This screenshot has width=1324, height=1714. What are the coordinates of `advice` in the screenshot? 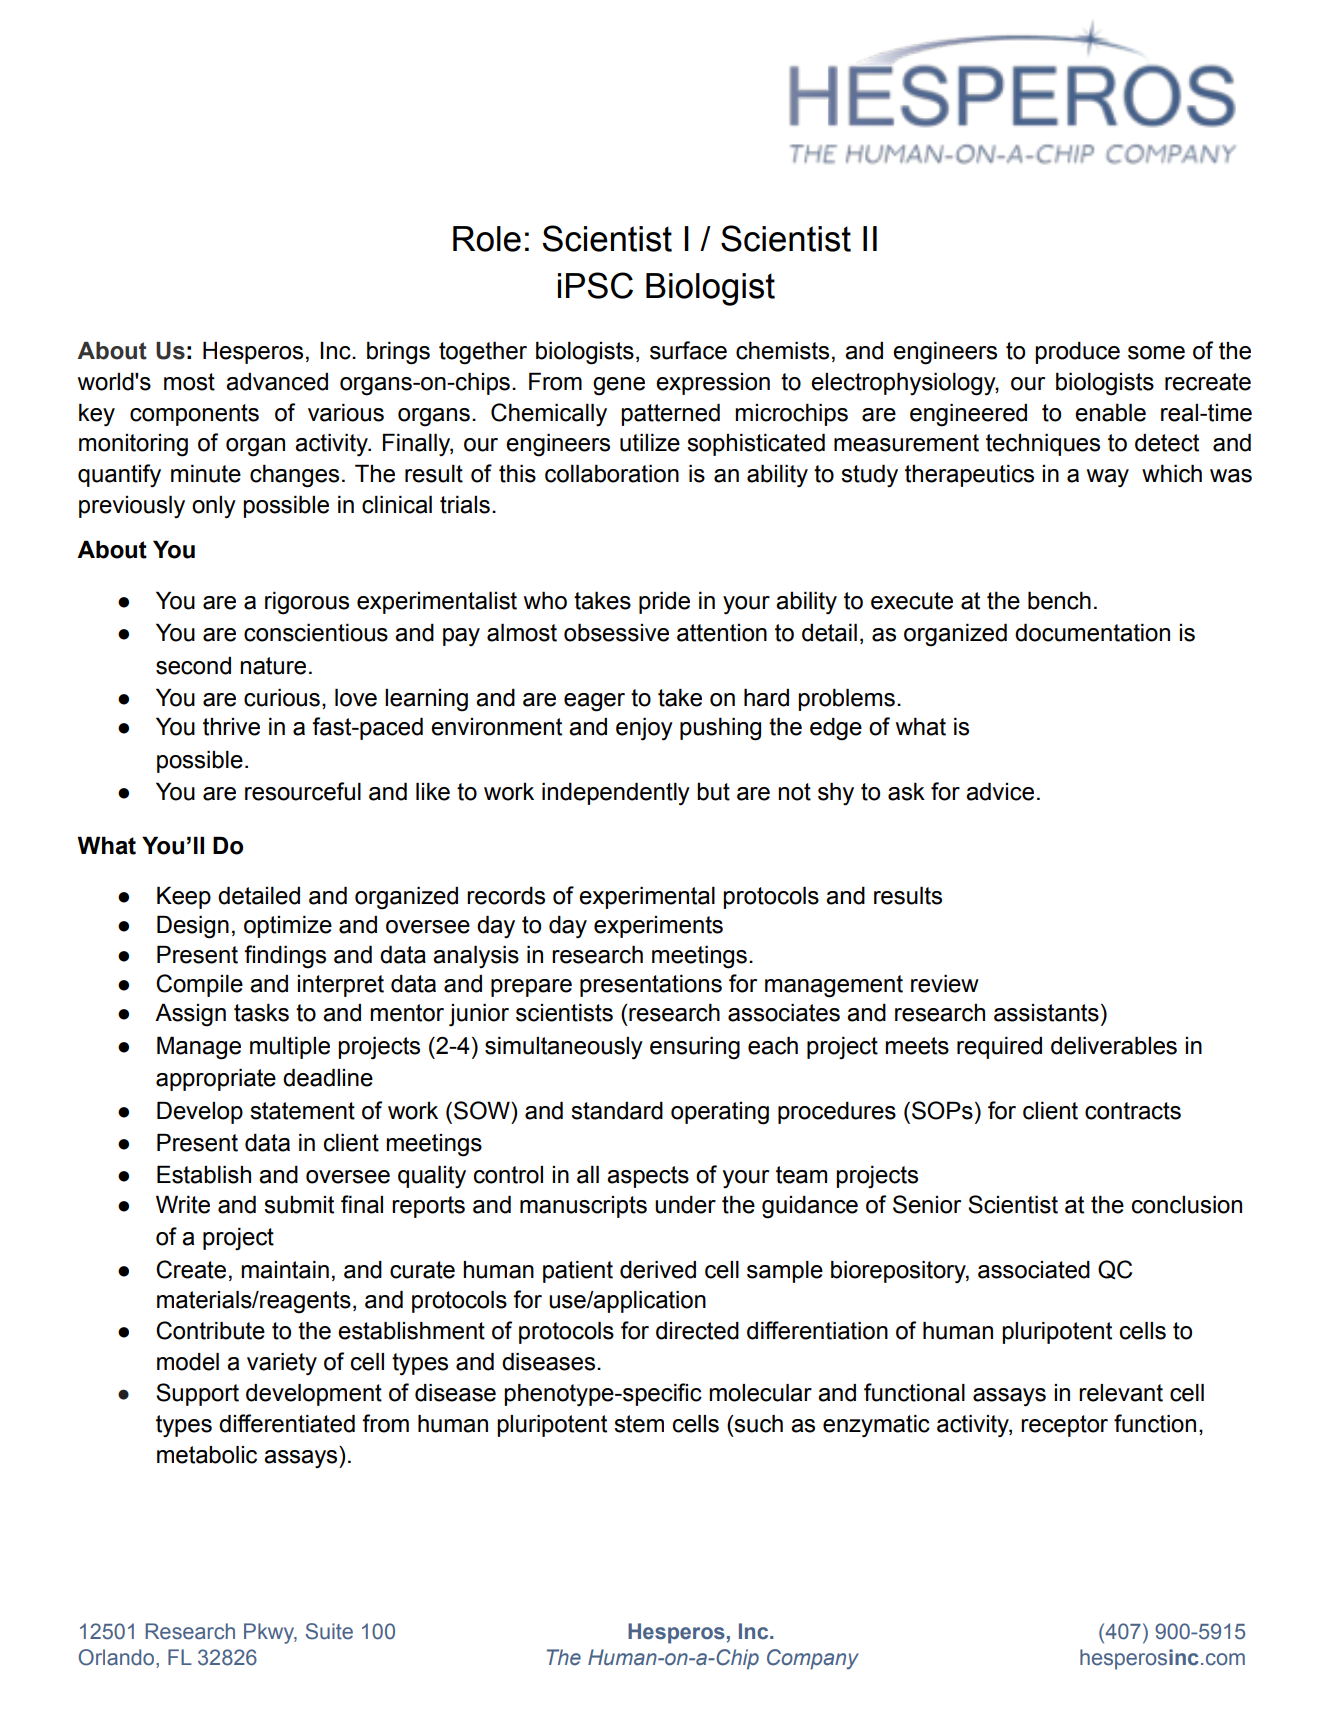 It's located at (1000, 791).
